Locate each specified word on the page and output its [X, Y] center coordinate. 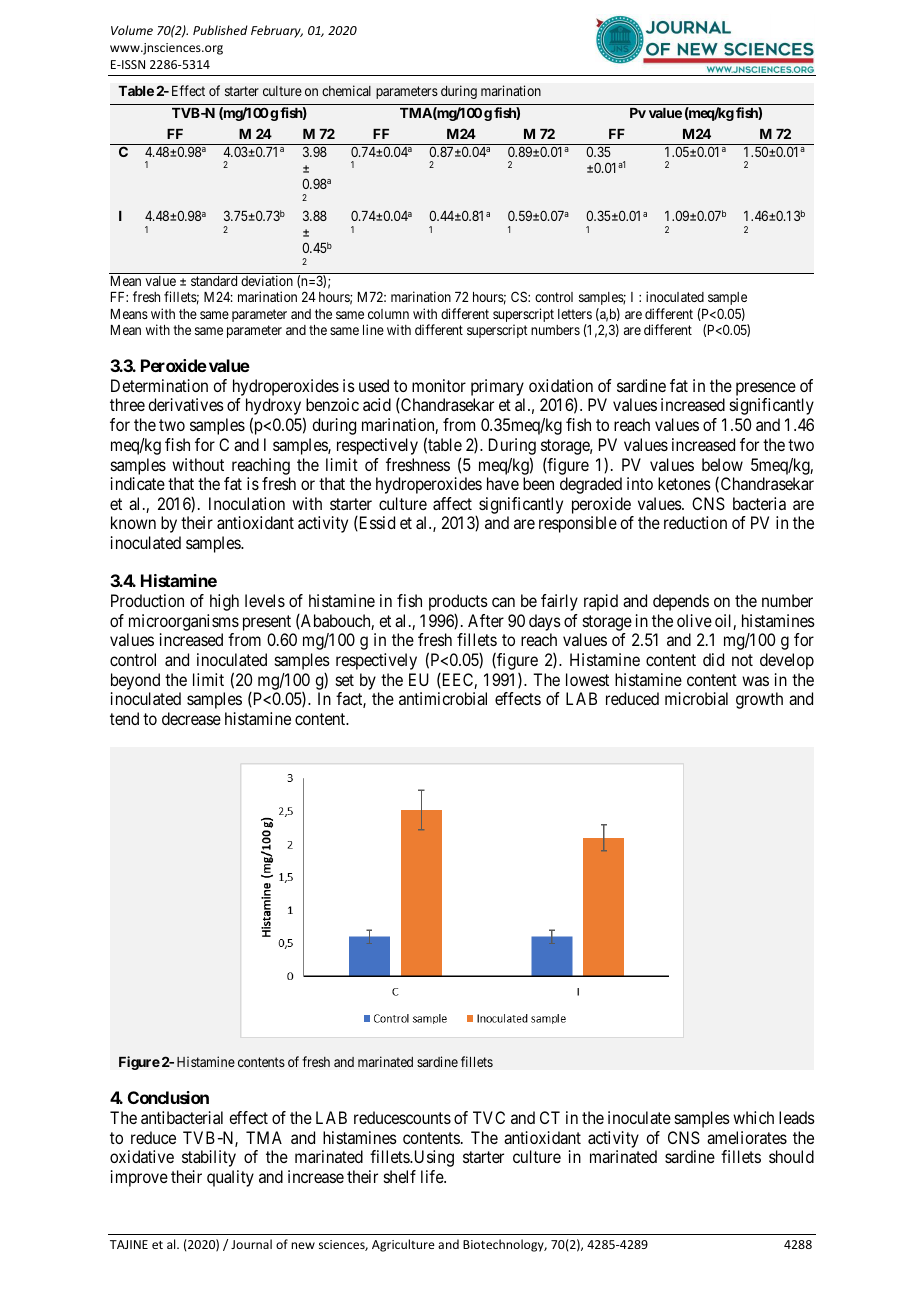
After [486, 620]
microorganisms [184, 622]
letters [575, 314]
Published [220, 30]
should [791, 1156]
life [433, 1176]
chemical [346, 90]
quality [230, 1178]
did [713, 659]
